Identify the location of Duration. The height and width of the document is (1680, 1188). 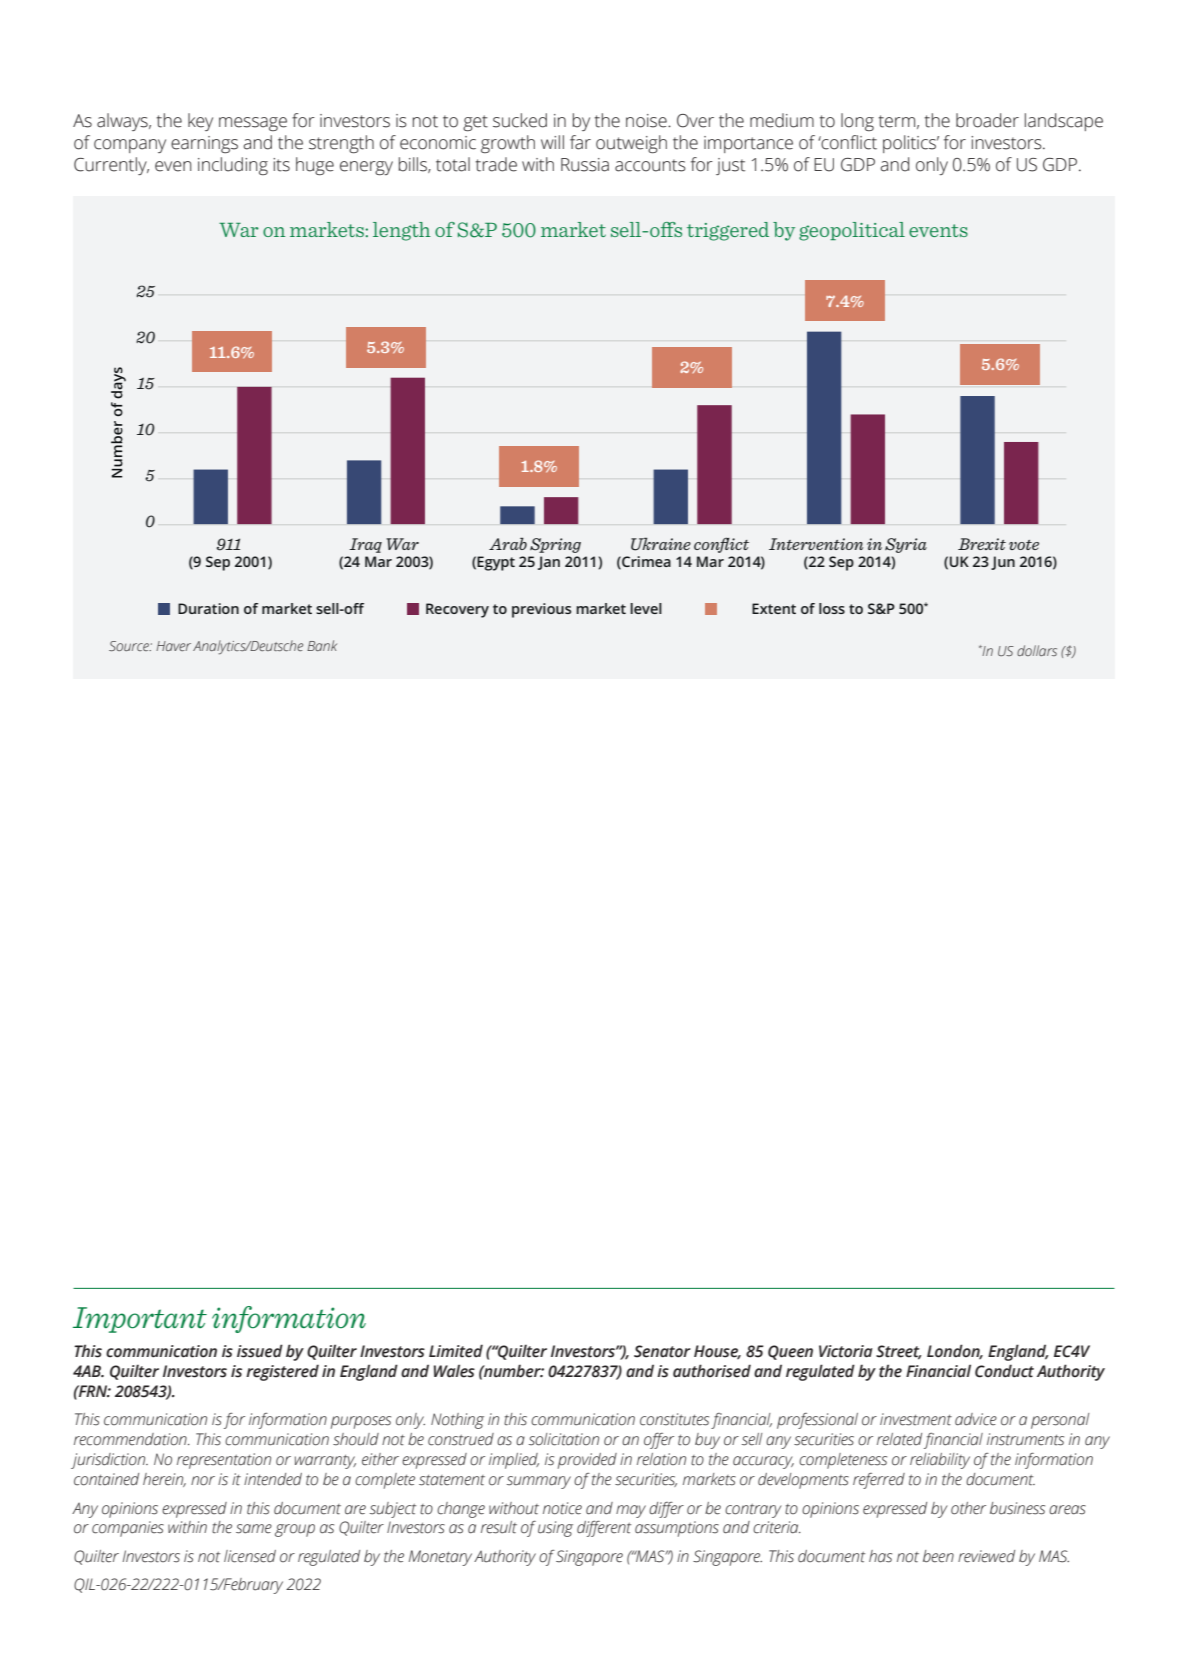
(208, 608).
